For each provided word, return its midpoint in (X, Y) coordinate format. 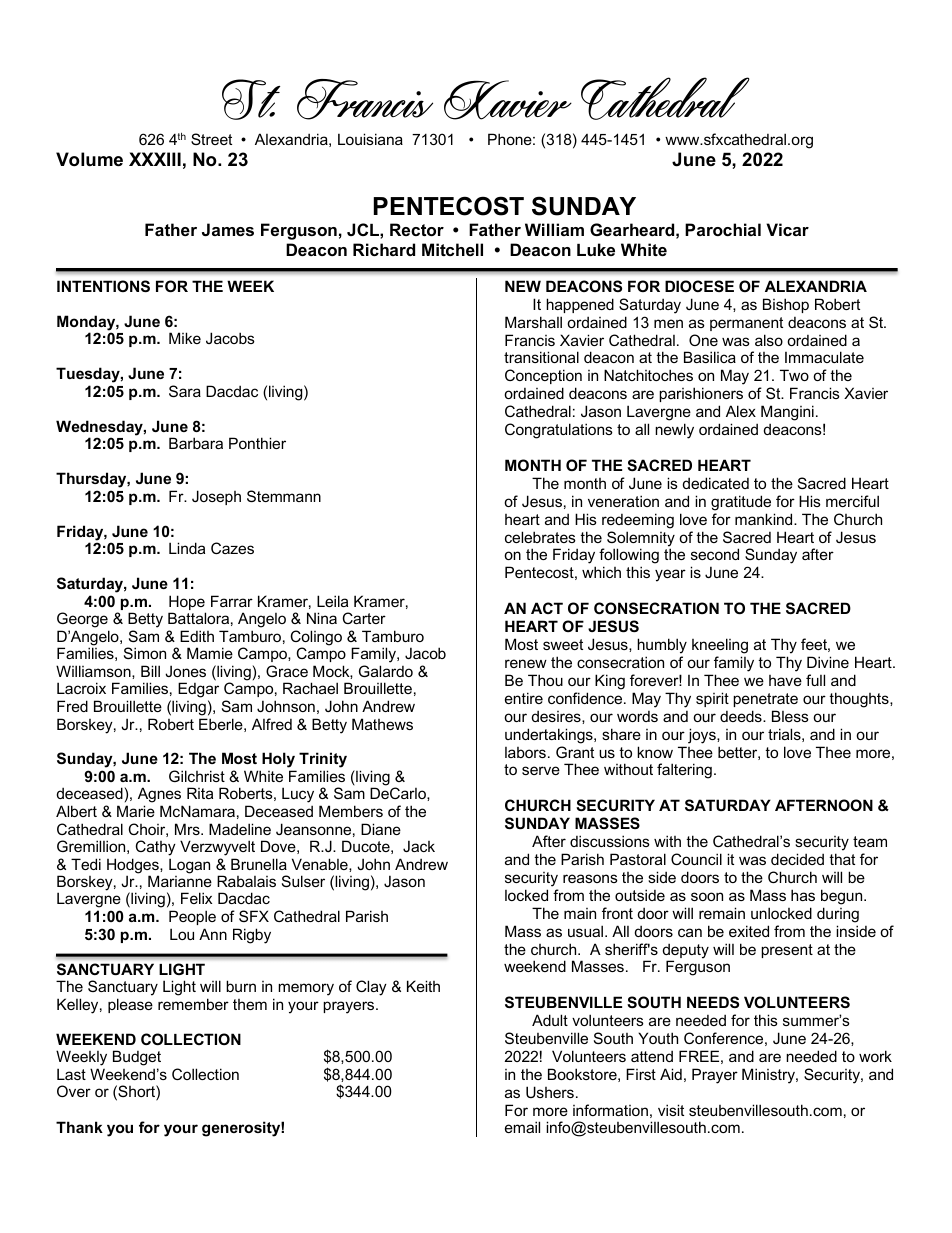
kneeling (720, 646)
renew (526, 663)
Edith (197, 636)
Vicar (787, 229)
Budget (137, 1058)
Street (211, 139)
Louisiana (370, 139)
